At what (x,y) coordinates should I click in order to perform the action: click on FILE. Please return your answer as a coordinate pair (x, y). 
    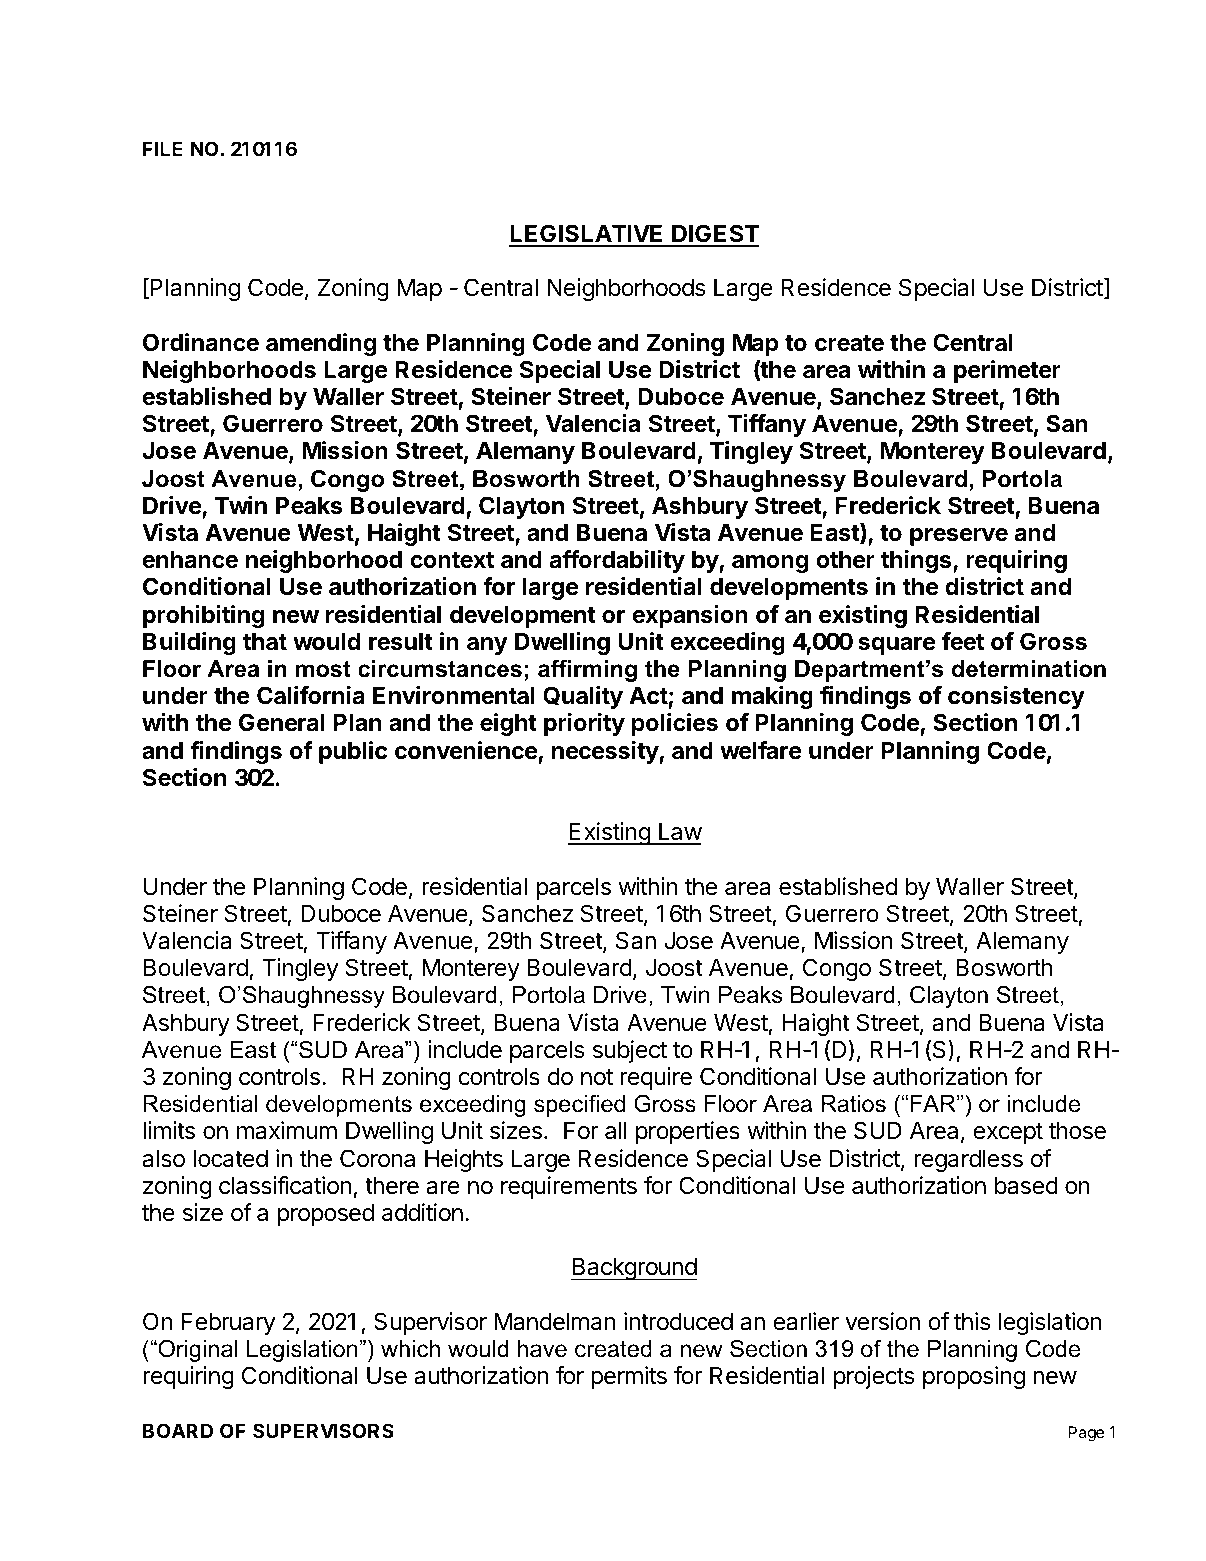
    Looking at the image, I should click on (162, 148).
